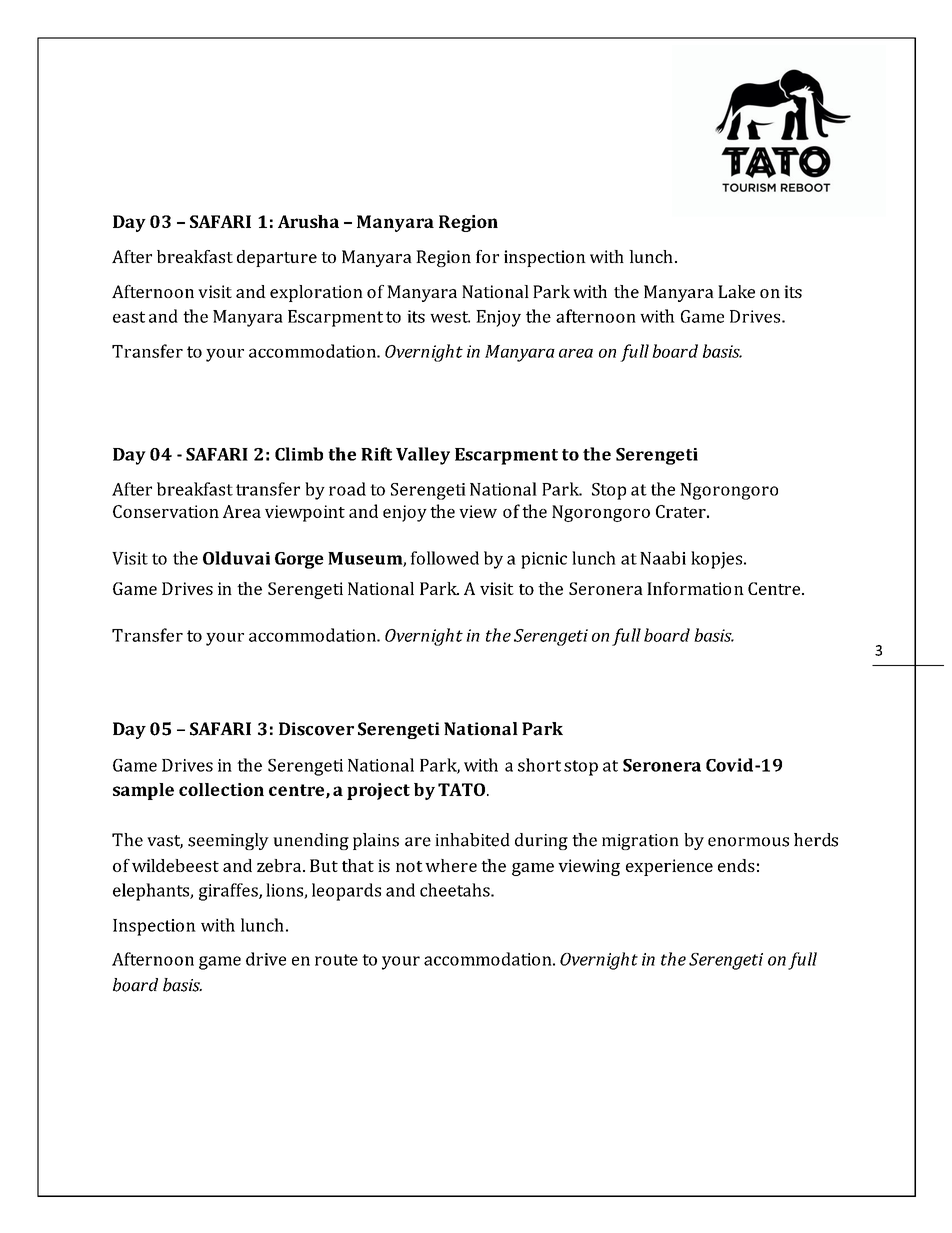 The height and width of the screenshot is (1233, 952). I want to click on collection, so click(221, 789).
